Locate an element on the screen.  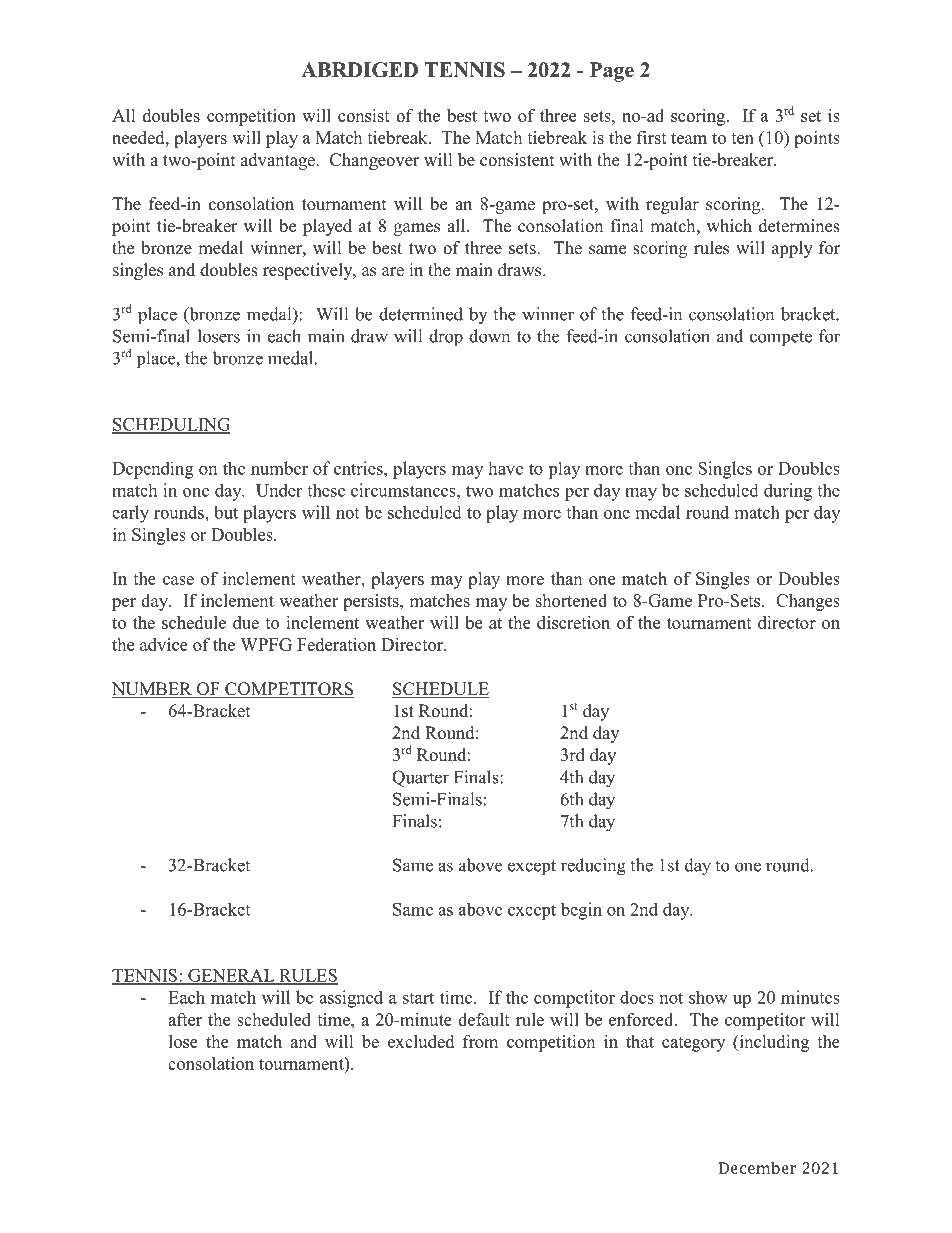
advantage is located at coordinates (278, 161).
